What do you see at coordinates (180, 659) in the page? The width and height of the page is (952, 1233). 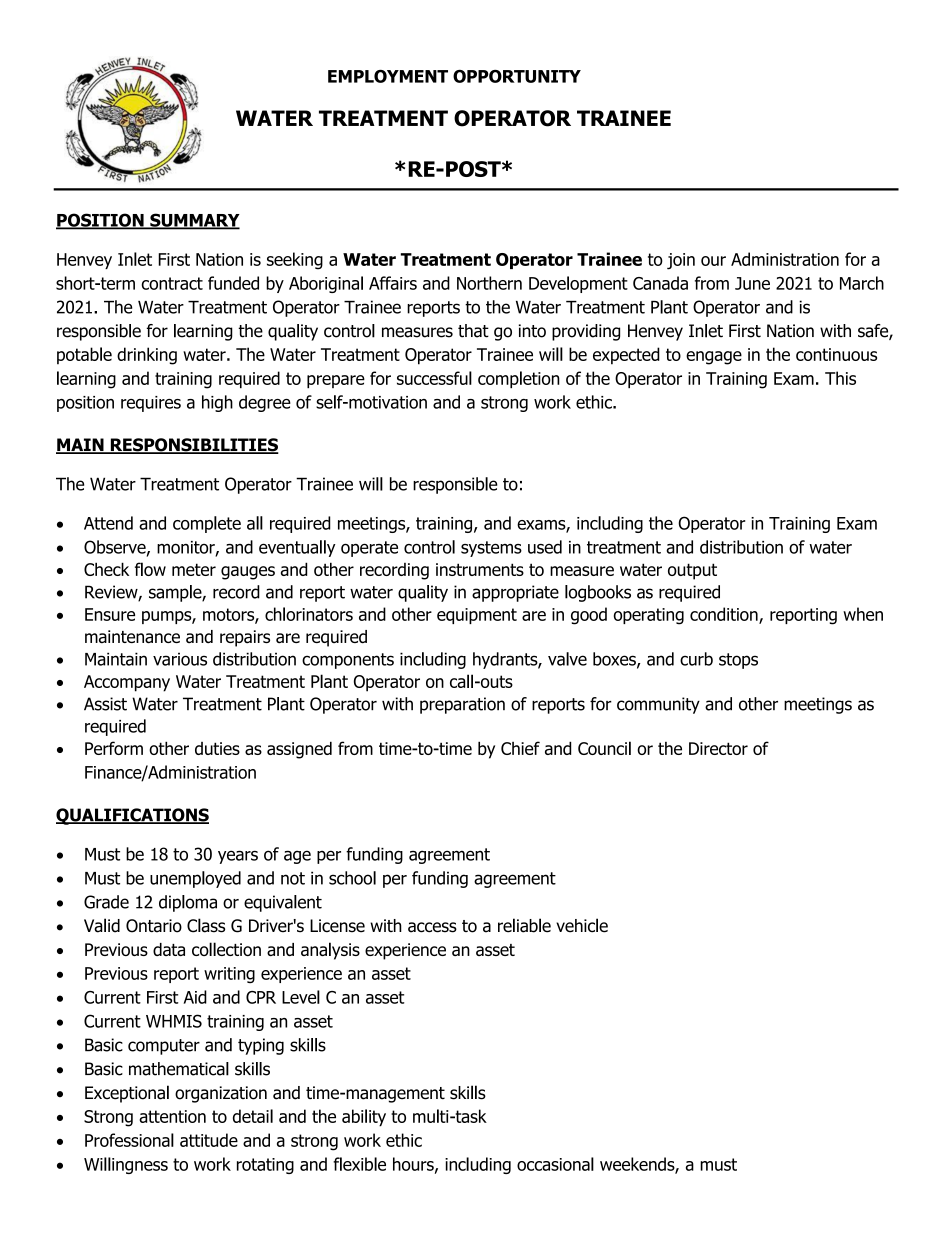 I see `various` at bounding box center [180, 659].
